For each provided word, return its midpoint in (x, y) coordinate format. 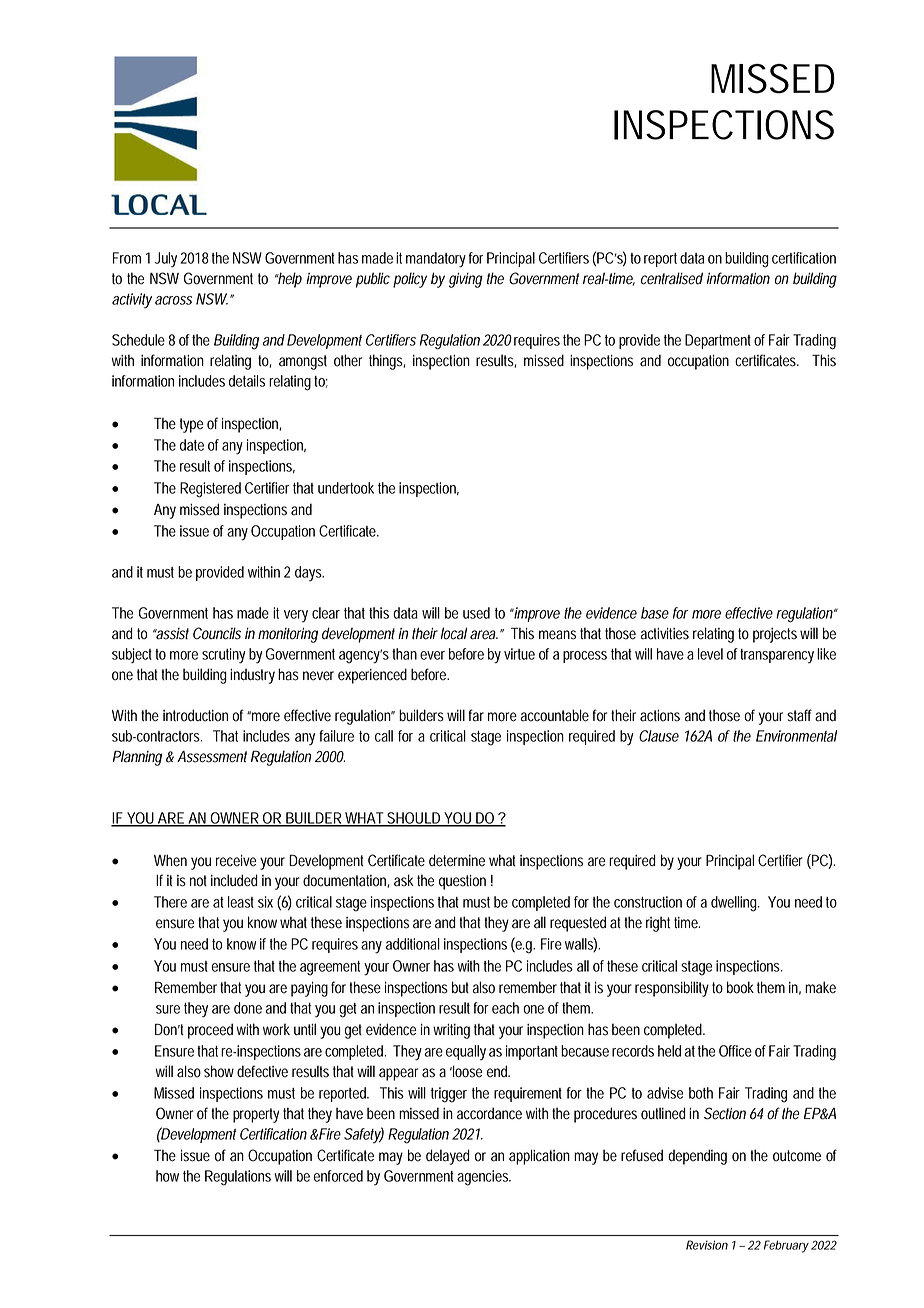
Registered (210, 490)
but (460, 987)
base (655, 613)
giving (466, 280)
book (740, 987)
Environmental (796, 736)
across (173, 300)
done (248, 1008)
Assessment (212, 757)
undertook (346, 488)
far (476, 715)
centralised (672, 278)
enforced (338, 1176)
